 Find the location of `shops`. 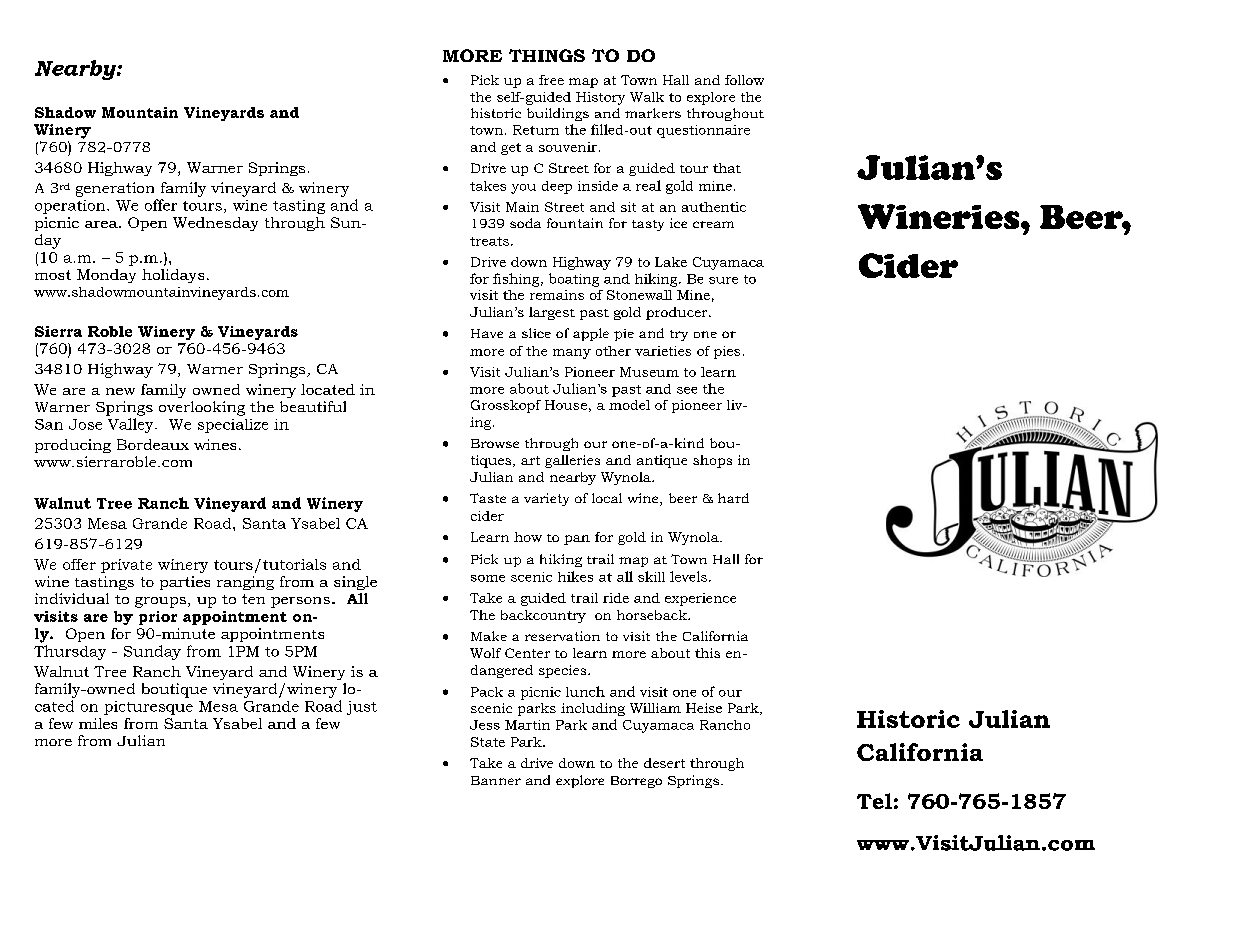

shops is located at coordinates (712, 461).
